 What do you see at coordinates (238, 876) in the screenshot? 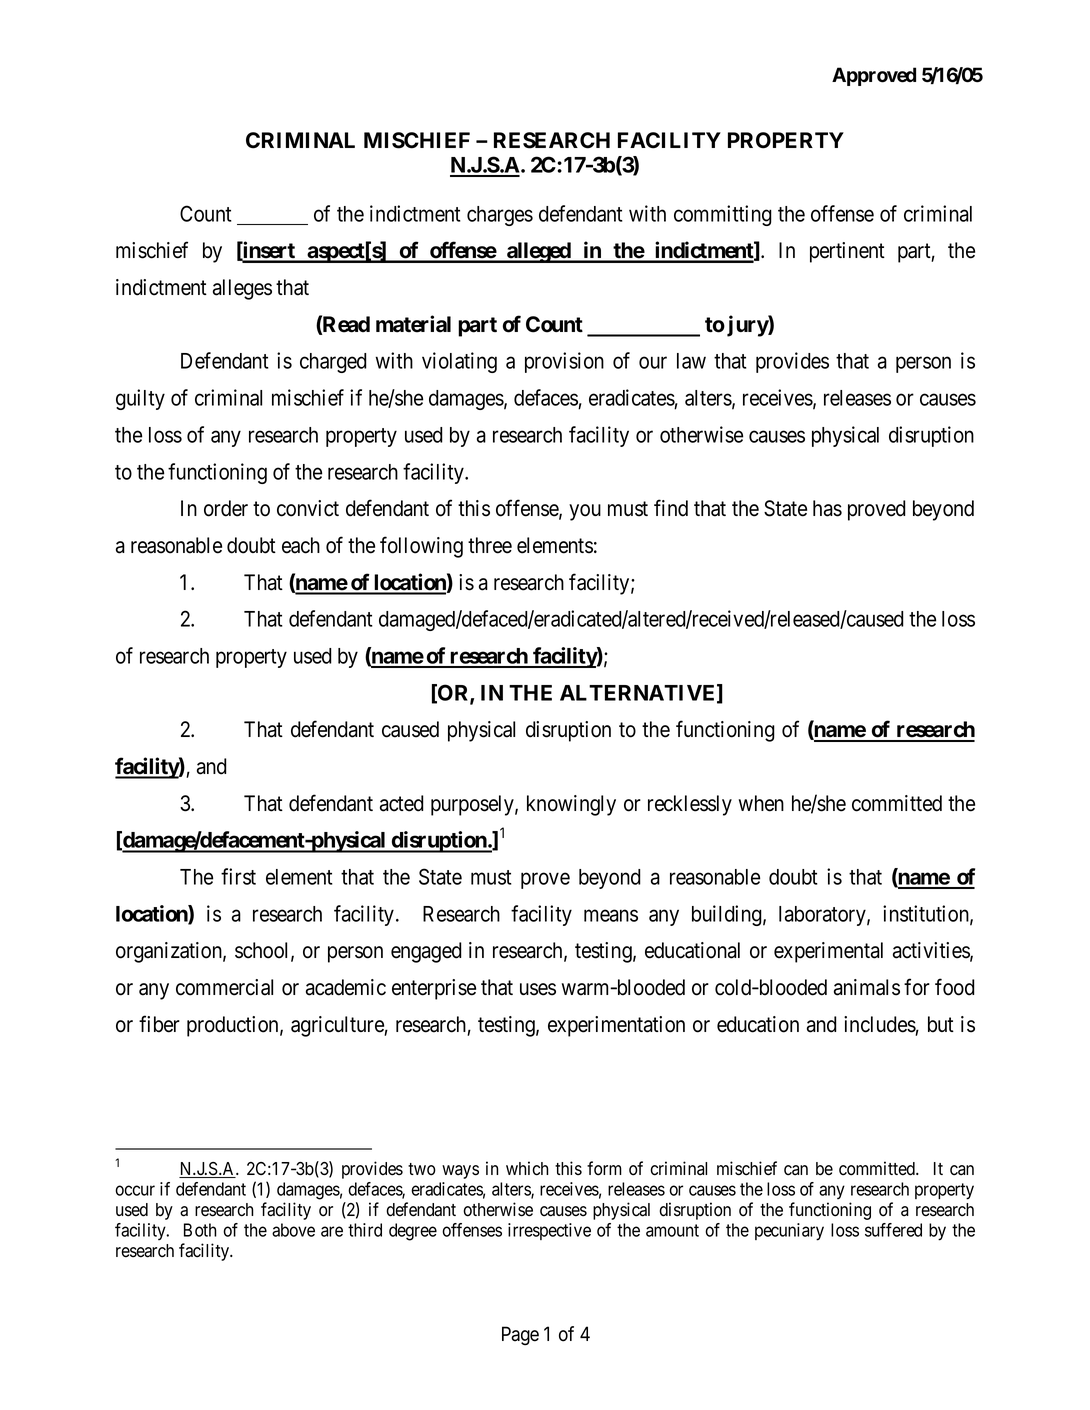
I see `first` at bounding box center [238, 876].
